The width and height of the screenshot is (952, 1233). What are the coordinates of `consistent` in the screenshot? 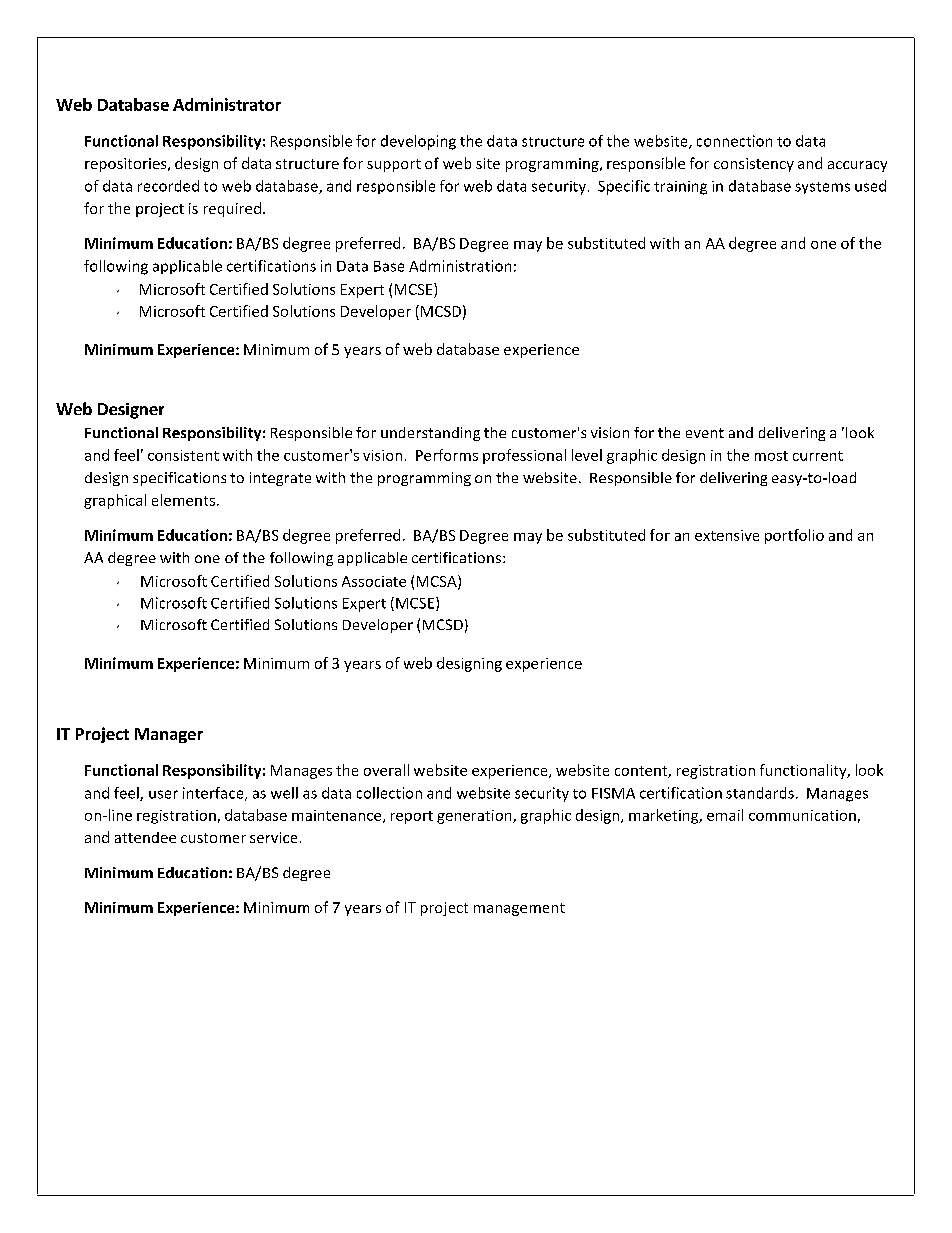 It's located at (183, 455).
